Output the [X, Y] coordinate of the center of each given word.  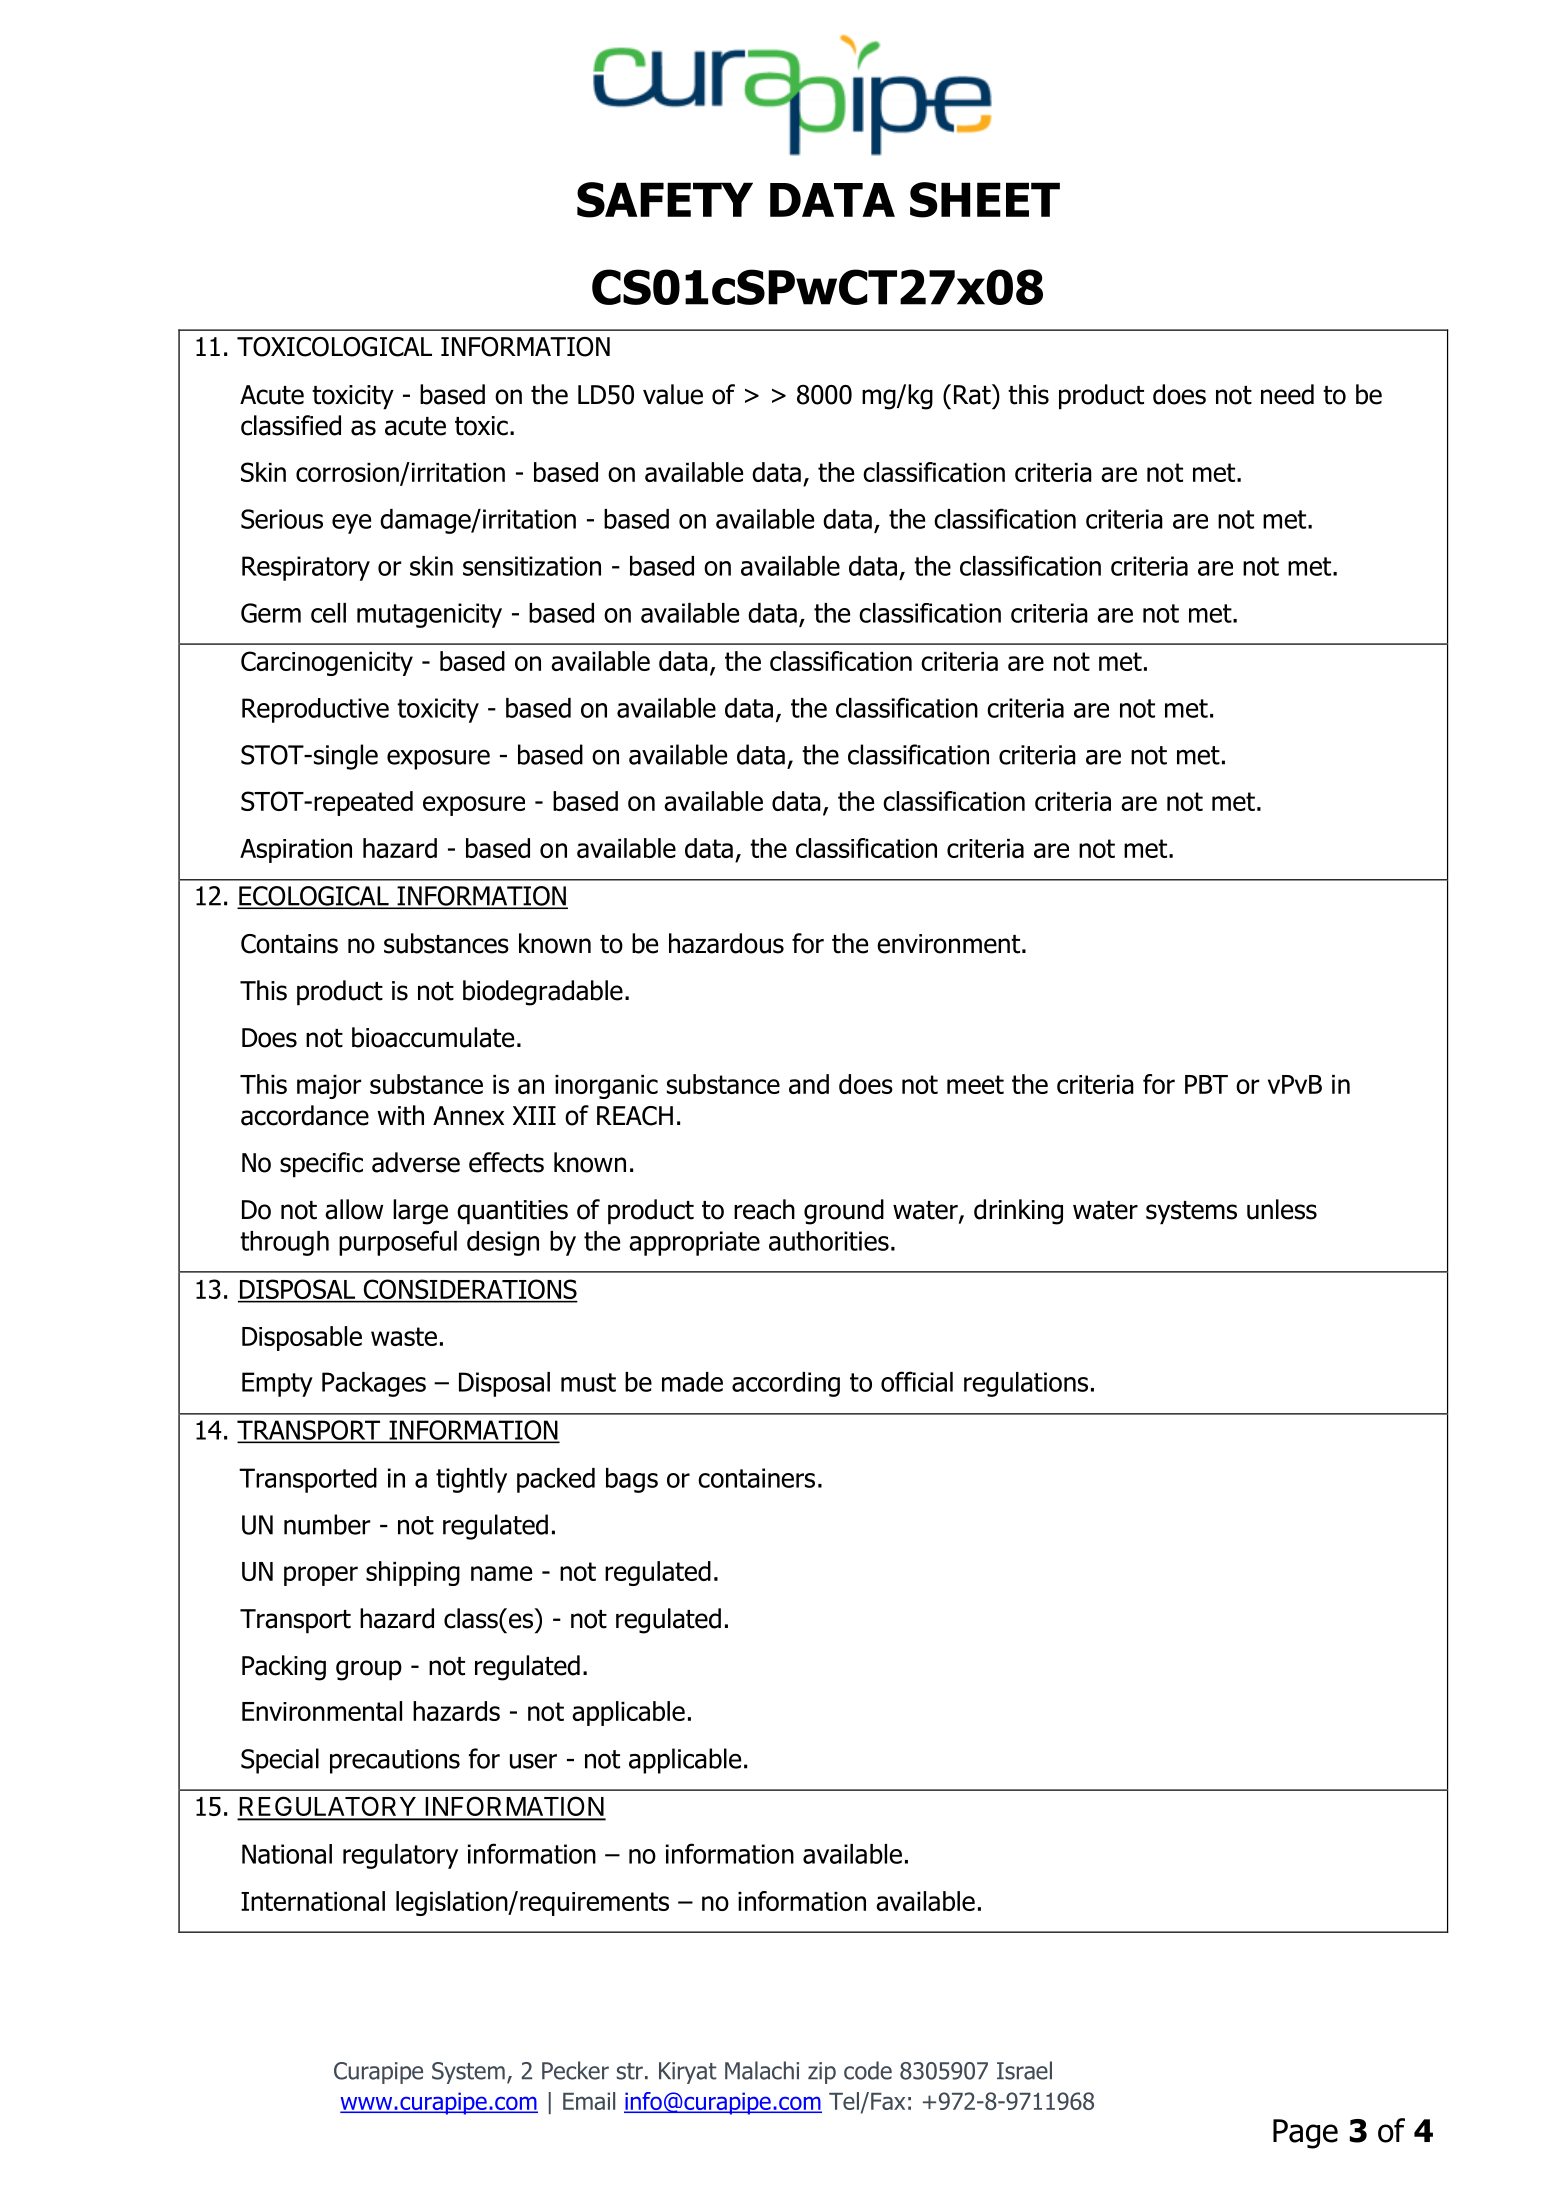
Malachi [762, 2070]
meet [975, 1084]
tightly [471, 1480]
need [1287, 394]
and [809, 1084]
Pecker [575, 2070]
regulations [1026, 1384]
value [673, 394]
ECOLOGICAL [314, 897]
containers [756, 1478]
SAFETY [665, 200]
